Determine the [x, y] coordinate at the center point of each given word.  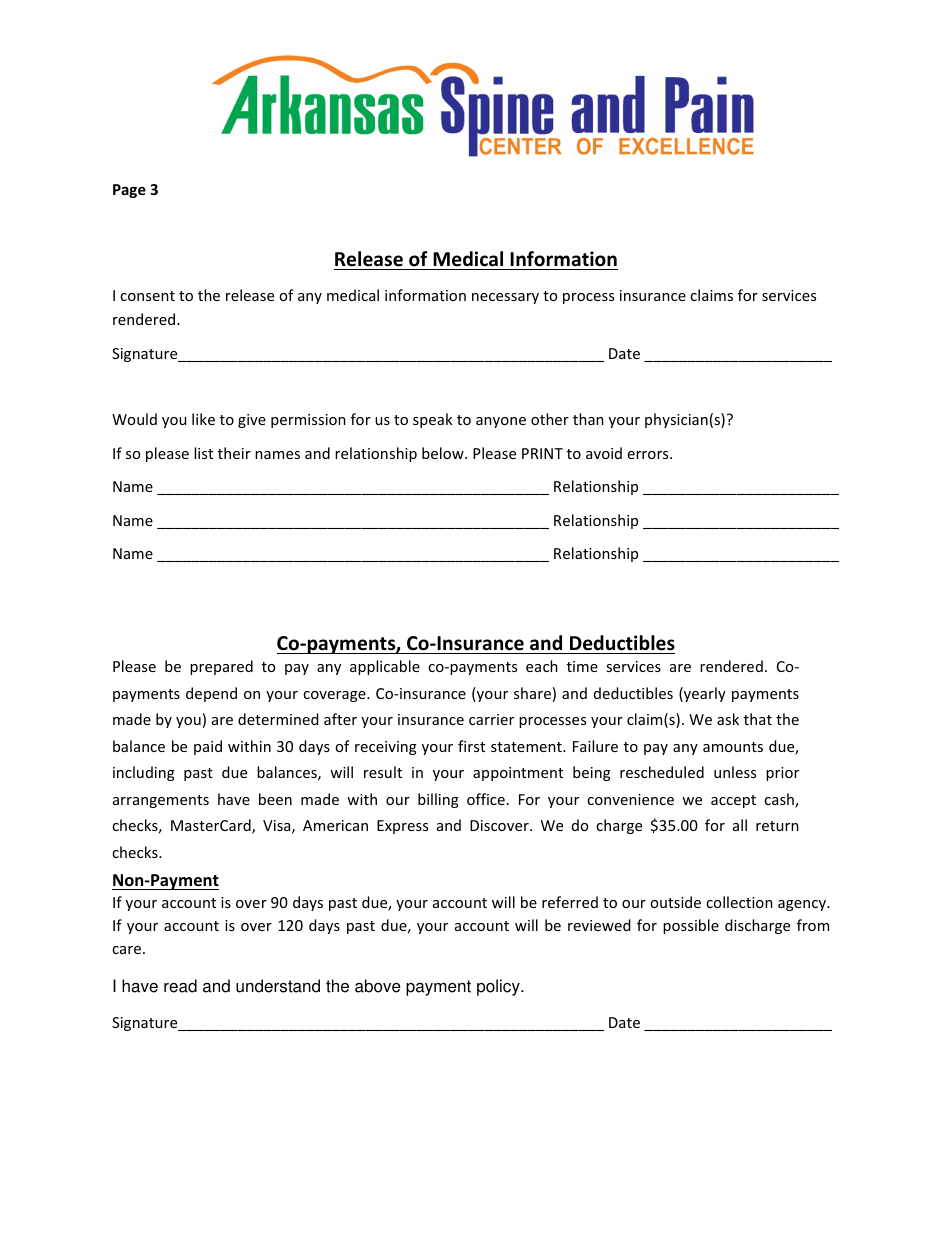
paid [208, 747]
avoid [604, 453]
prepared [221, 667]
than [588, 419]
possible [691, 926]
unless [735, 772]
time [582, 666]
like [203, 419]
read [180, 986]
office [486, 799]
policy [499, 987]
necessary [505, 298]
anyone [501, 422]
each [542, 666]
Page [129, 191]
